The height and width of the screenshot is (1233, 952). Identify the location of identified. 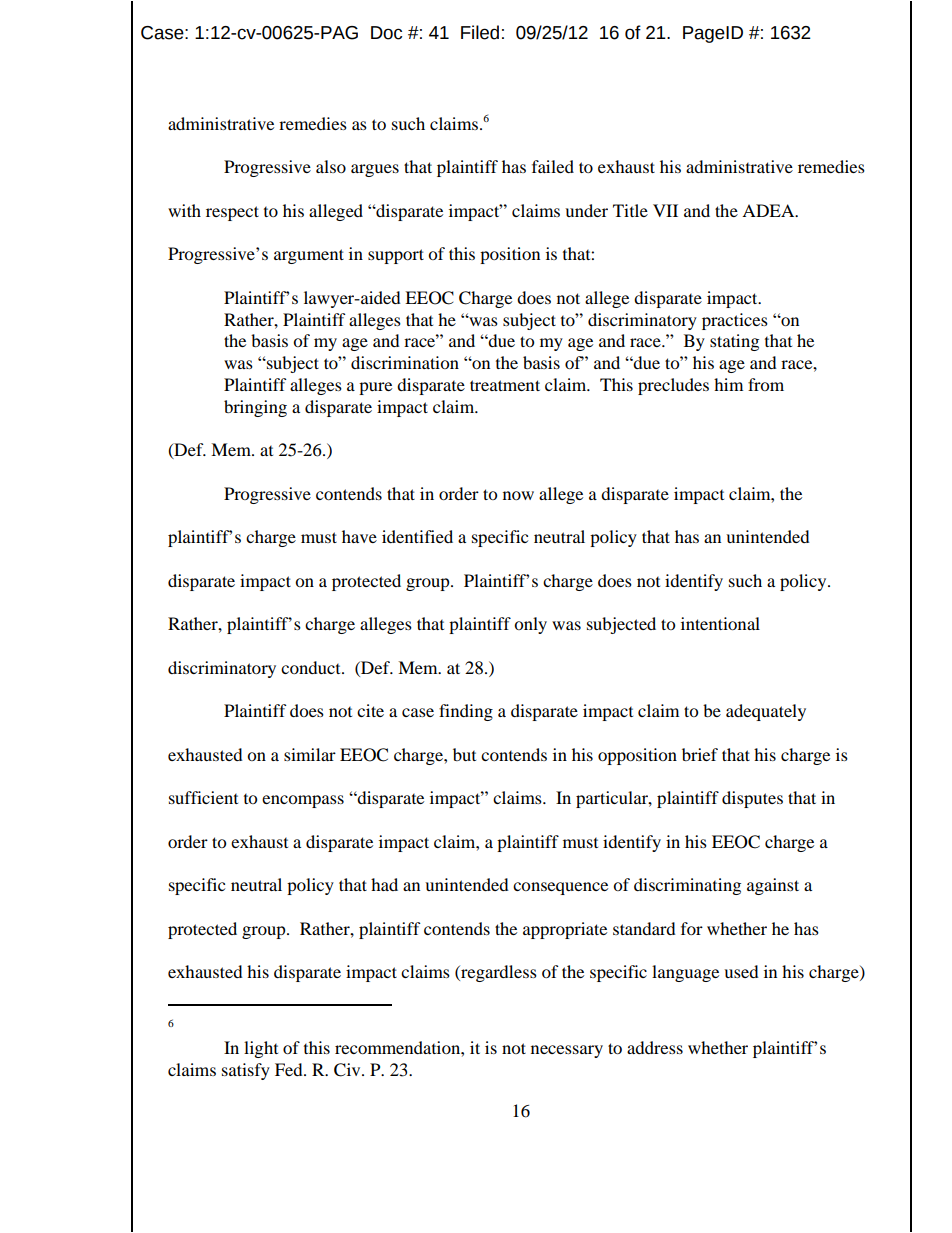
(417, 536).
